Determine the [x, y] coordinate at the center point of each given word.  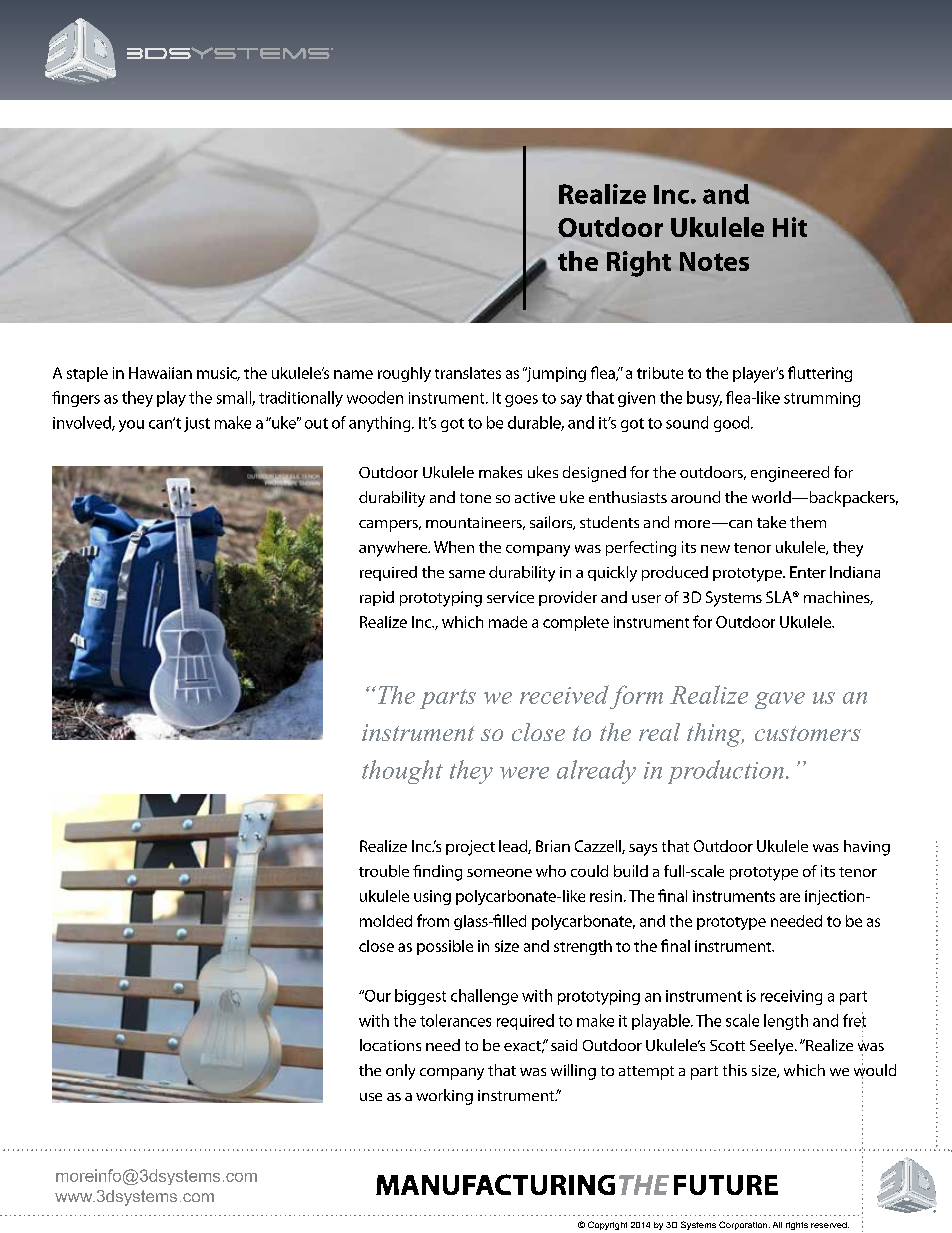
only [400, 1072]
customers [808, 733]
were [524, 773]
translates [468, 373]
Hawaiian [160, 373]
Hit [790, 227]
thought [402, 772]
